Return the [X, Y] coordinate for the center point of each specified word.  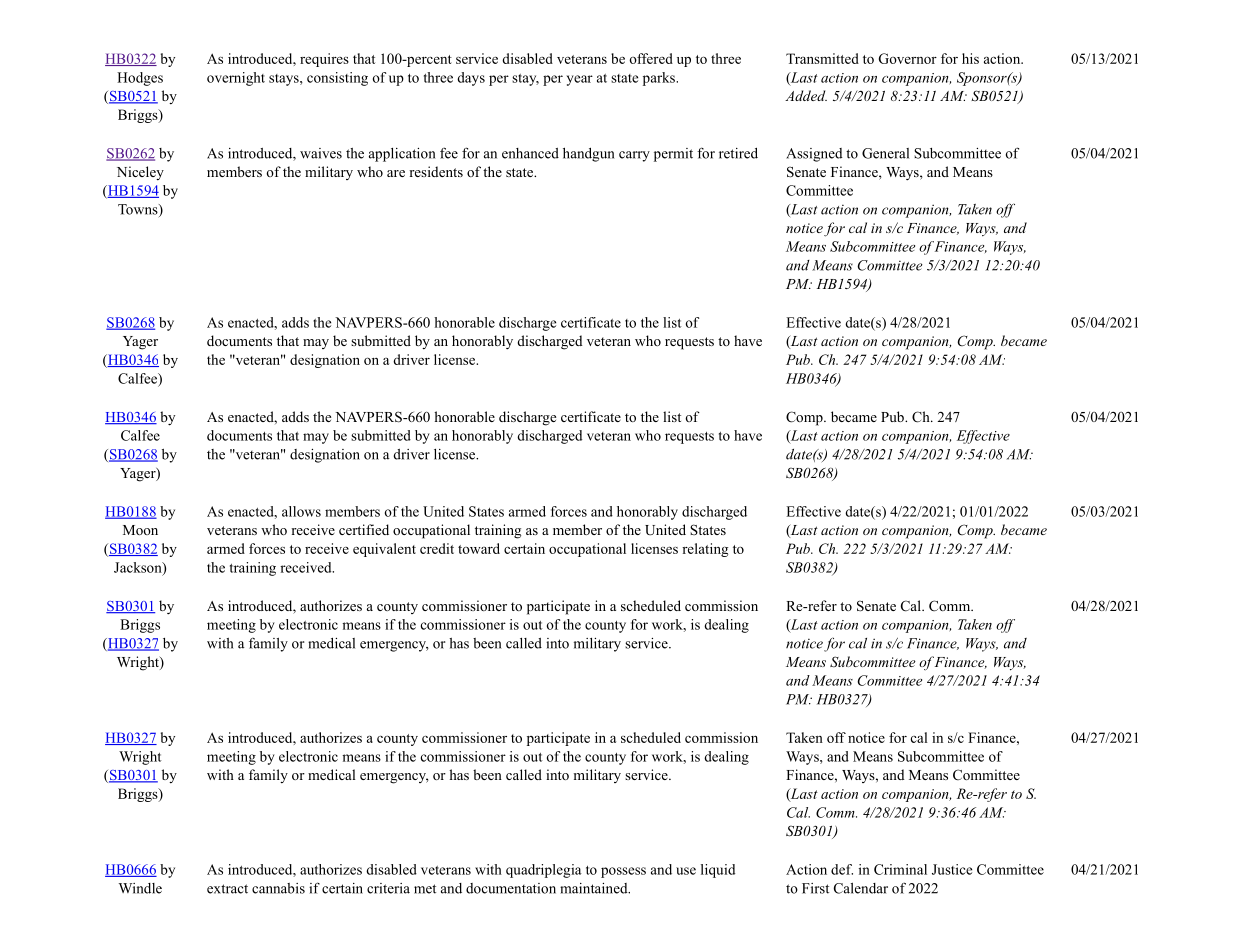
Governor [908, 58]
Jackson [139, 568]
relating [705, 550]
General [885, 153]
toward [479, 548]
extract [227, 889]
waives [321, 153]
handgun [589, 154]
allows [301, 511]
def [842, 869]
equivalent [384, 550]
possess [623, 872]
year [580, 80]
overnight [236, 79]
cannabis [278, 888]
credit [437, 548]
